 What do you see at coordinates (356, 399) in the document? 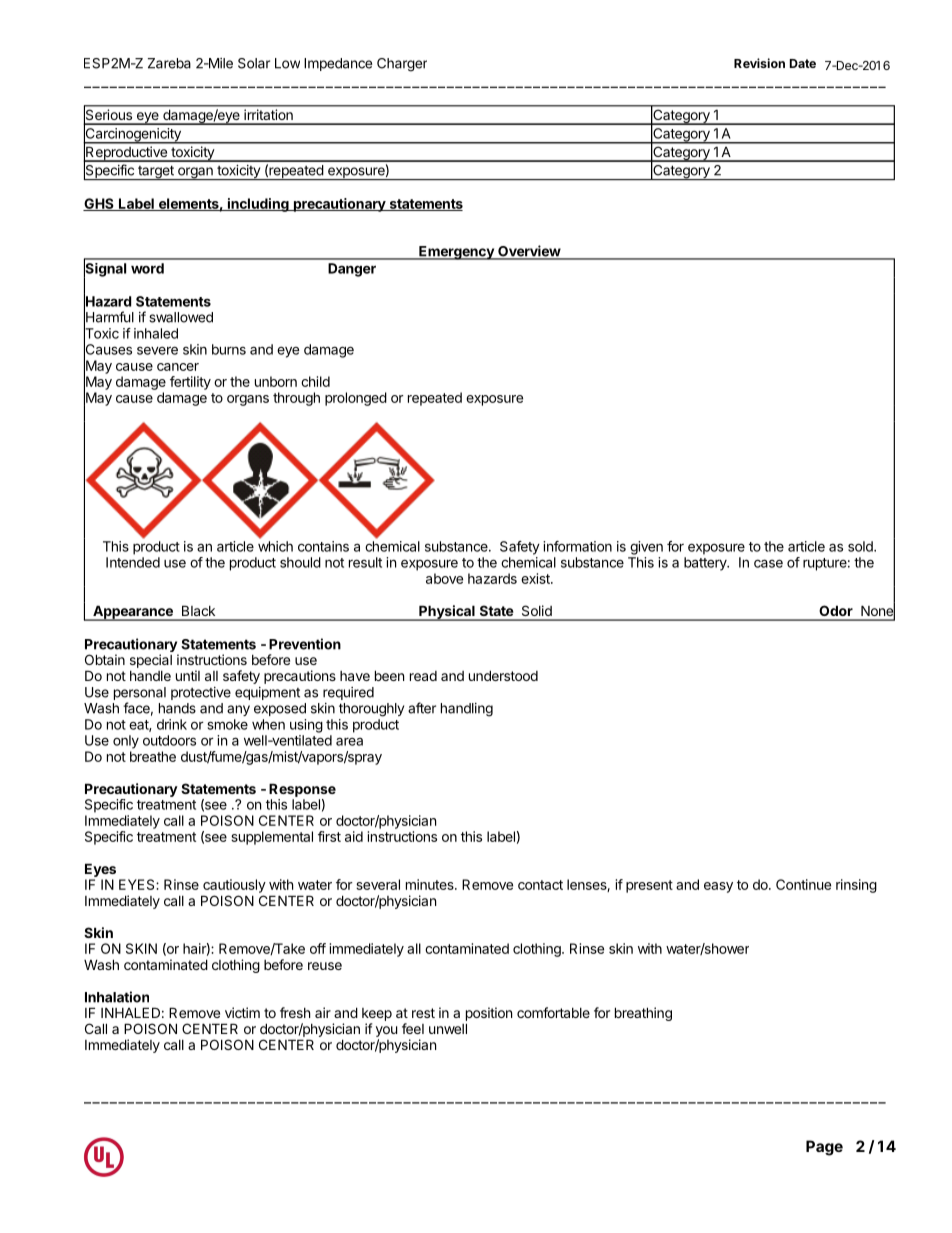
I see `prolonged` at bounding box center [356, 399].
